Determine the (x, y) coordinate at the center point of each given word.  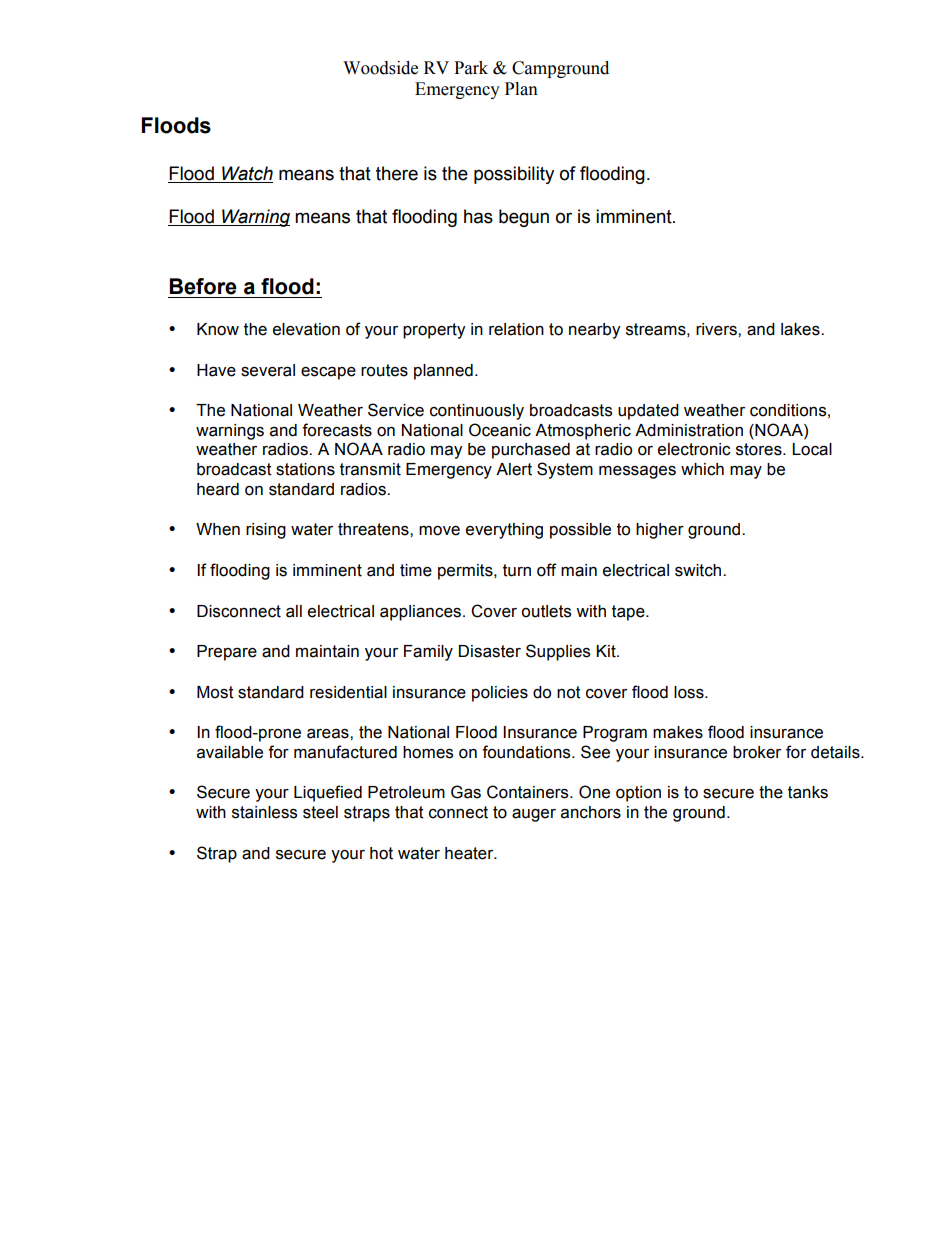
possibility (514, 175)
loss (690, 692)
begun (524, 218)
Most (215, 692)
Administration (689, 430)
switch (699, 570)
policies (500, 694)
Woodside (380, 68)
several (268, 370)
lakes (801, 329)
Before (203, 286)
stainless (264, 812)
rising (266, 531)
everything (504, 531)
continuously (477, 412)
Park (471, 68)
